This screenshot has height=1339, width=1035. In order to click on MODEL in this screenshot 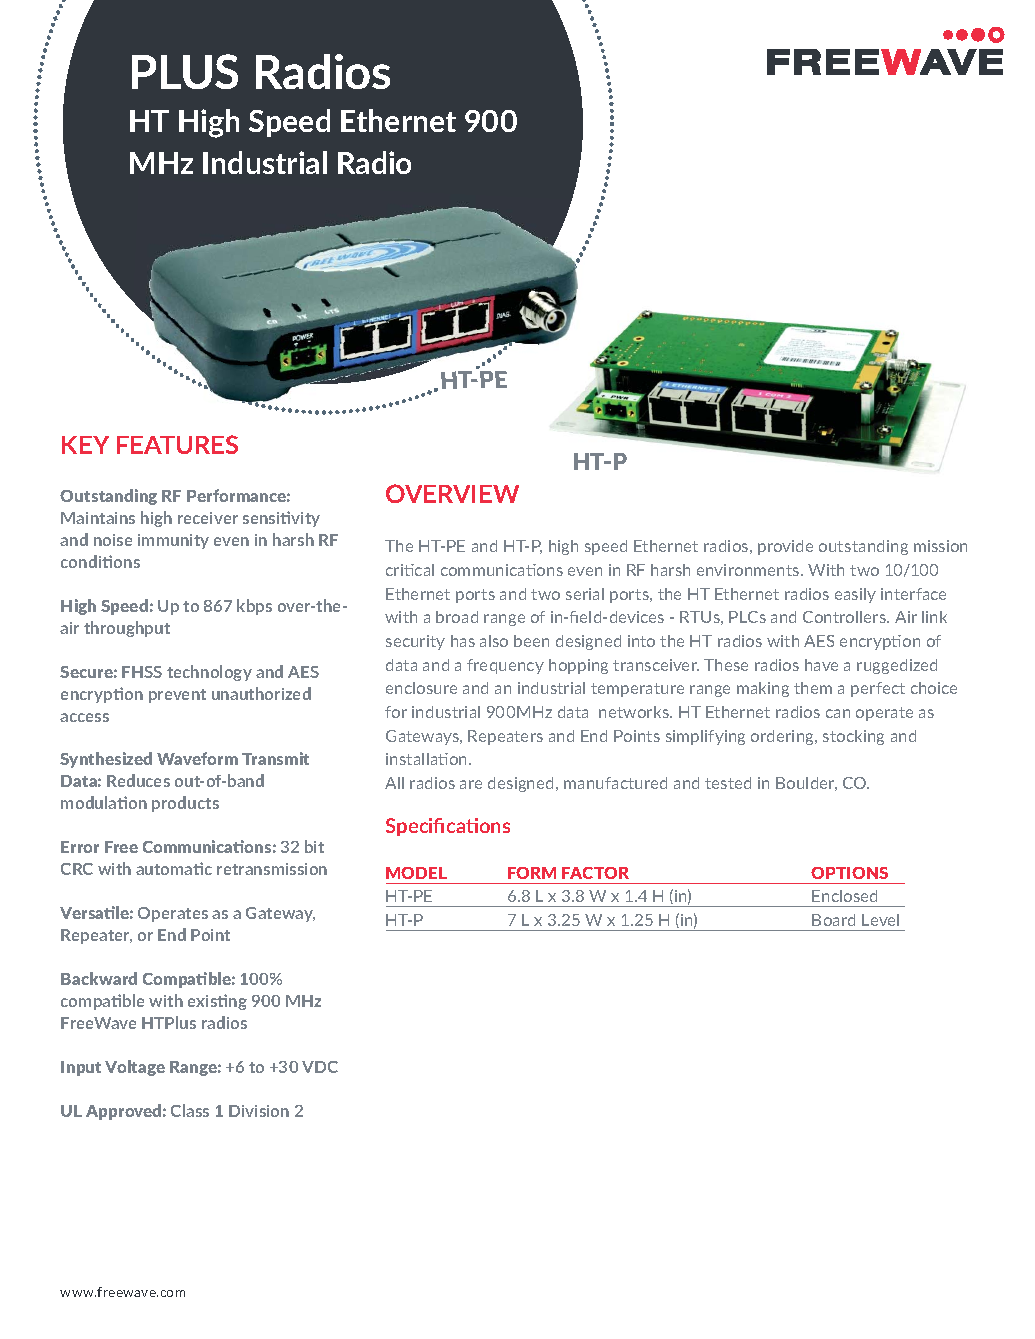, I will do `click(416, 873)`.
